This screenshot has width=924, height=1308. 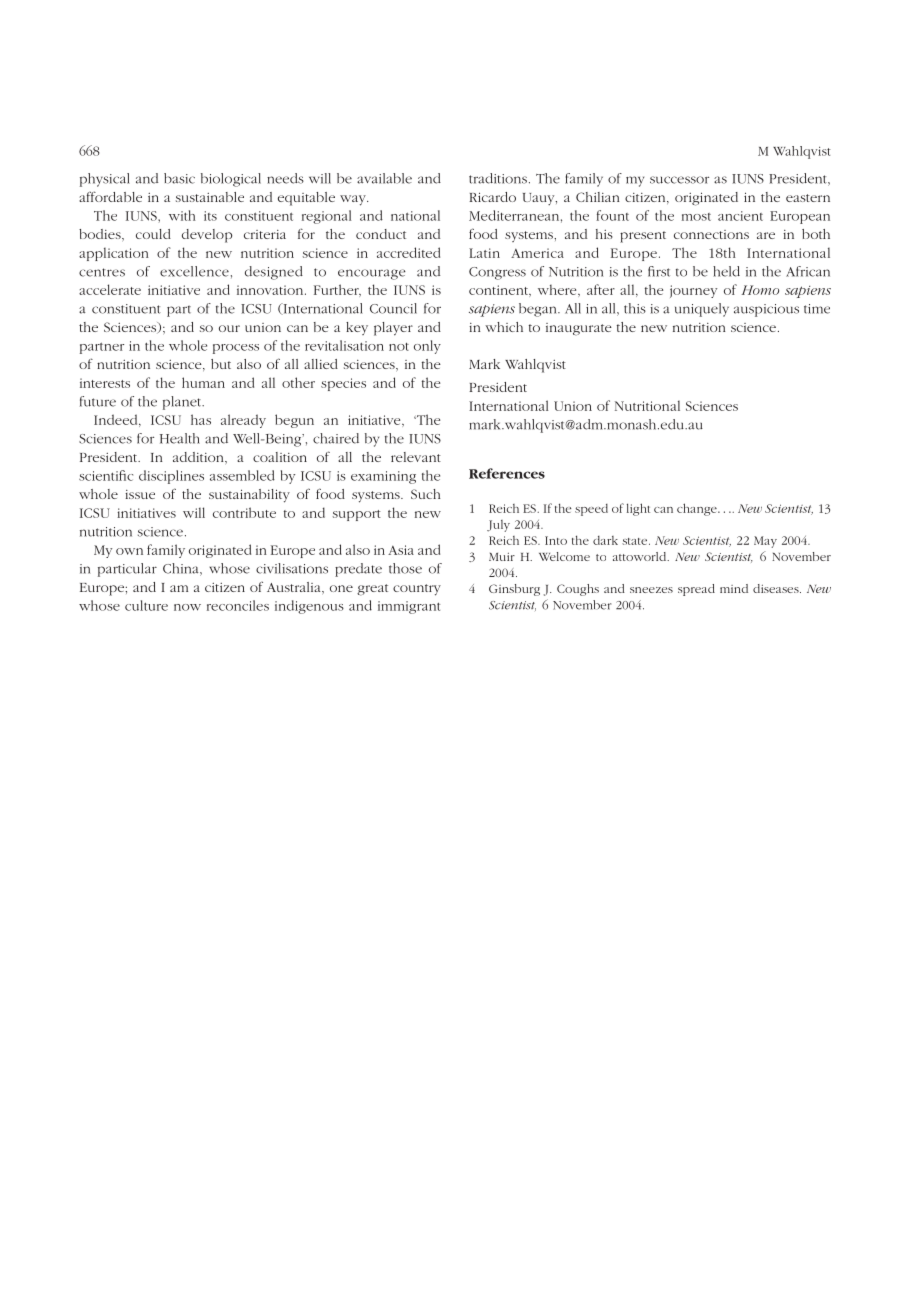 What do you see at coordinates (498, 526) in the screenshot?
I see `July` at bounding box center [498, 526].
